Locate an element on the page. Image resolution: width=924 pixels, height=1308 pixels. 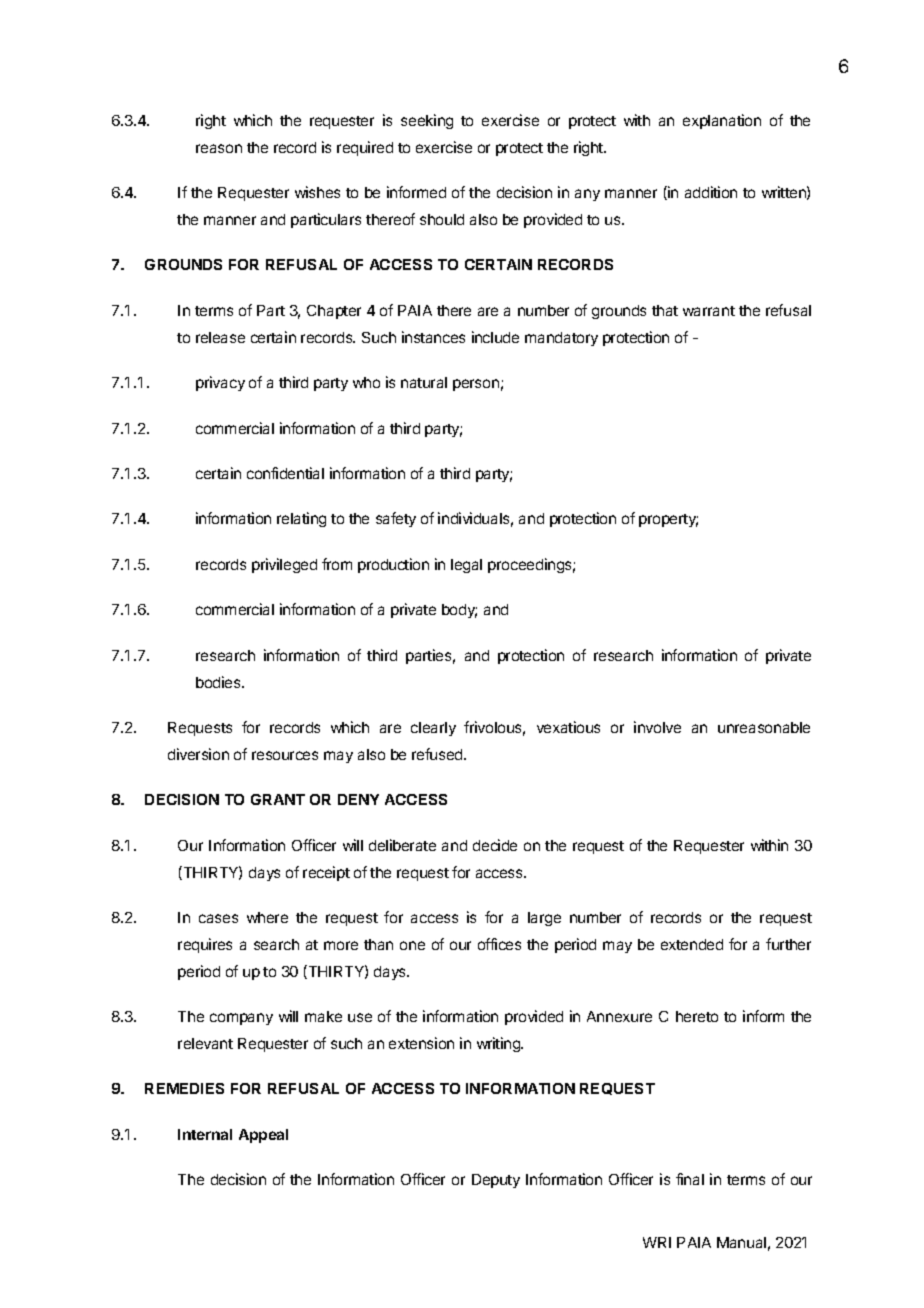
involve is located at coordinates (657, 727).
